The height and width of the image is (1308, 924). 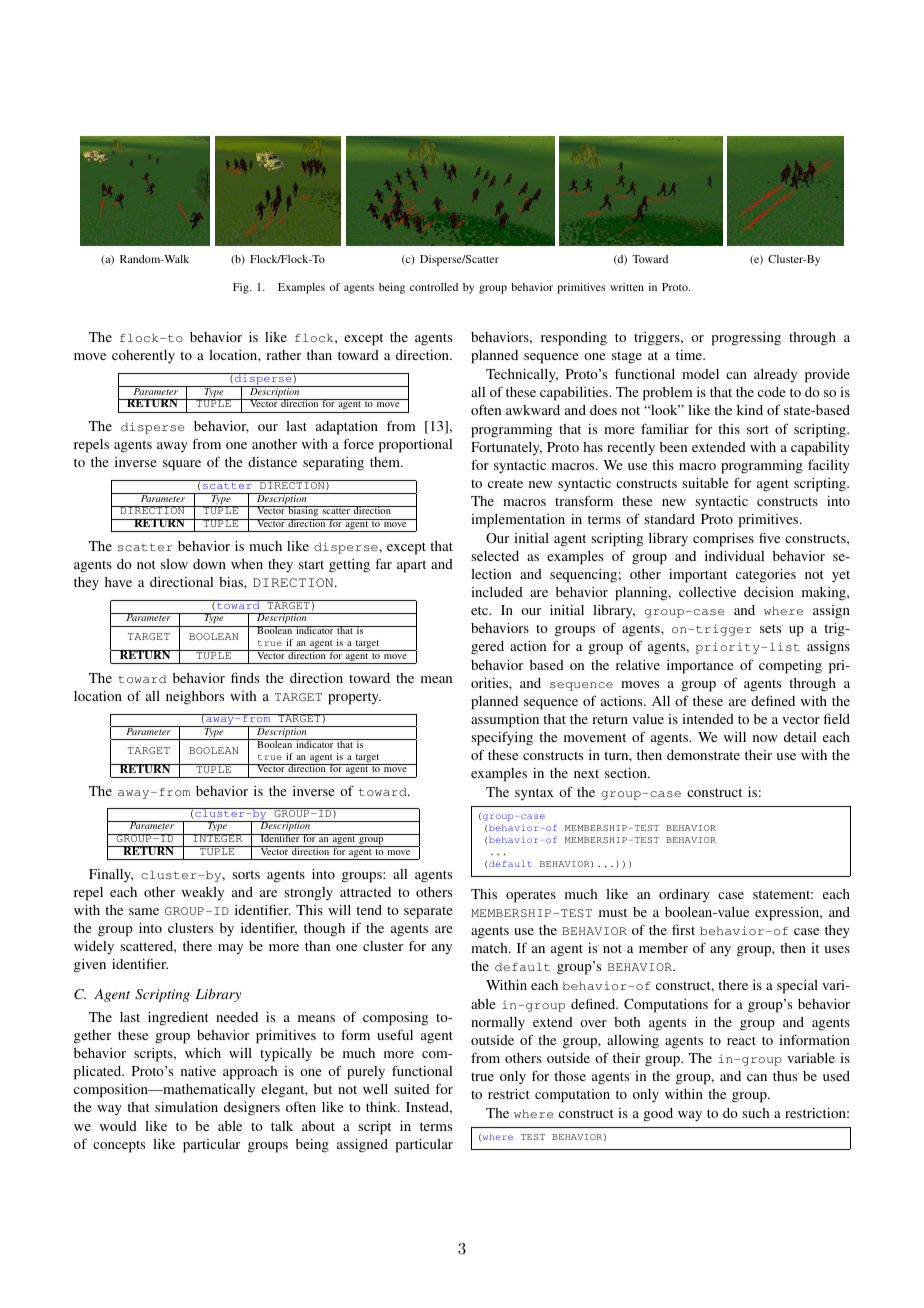 What do you see at coordinates (434, 287) in the image?
I see `controlled` at bounding box center [434, 287].
